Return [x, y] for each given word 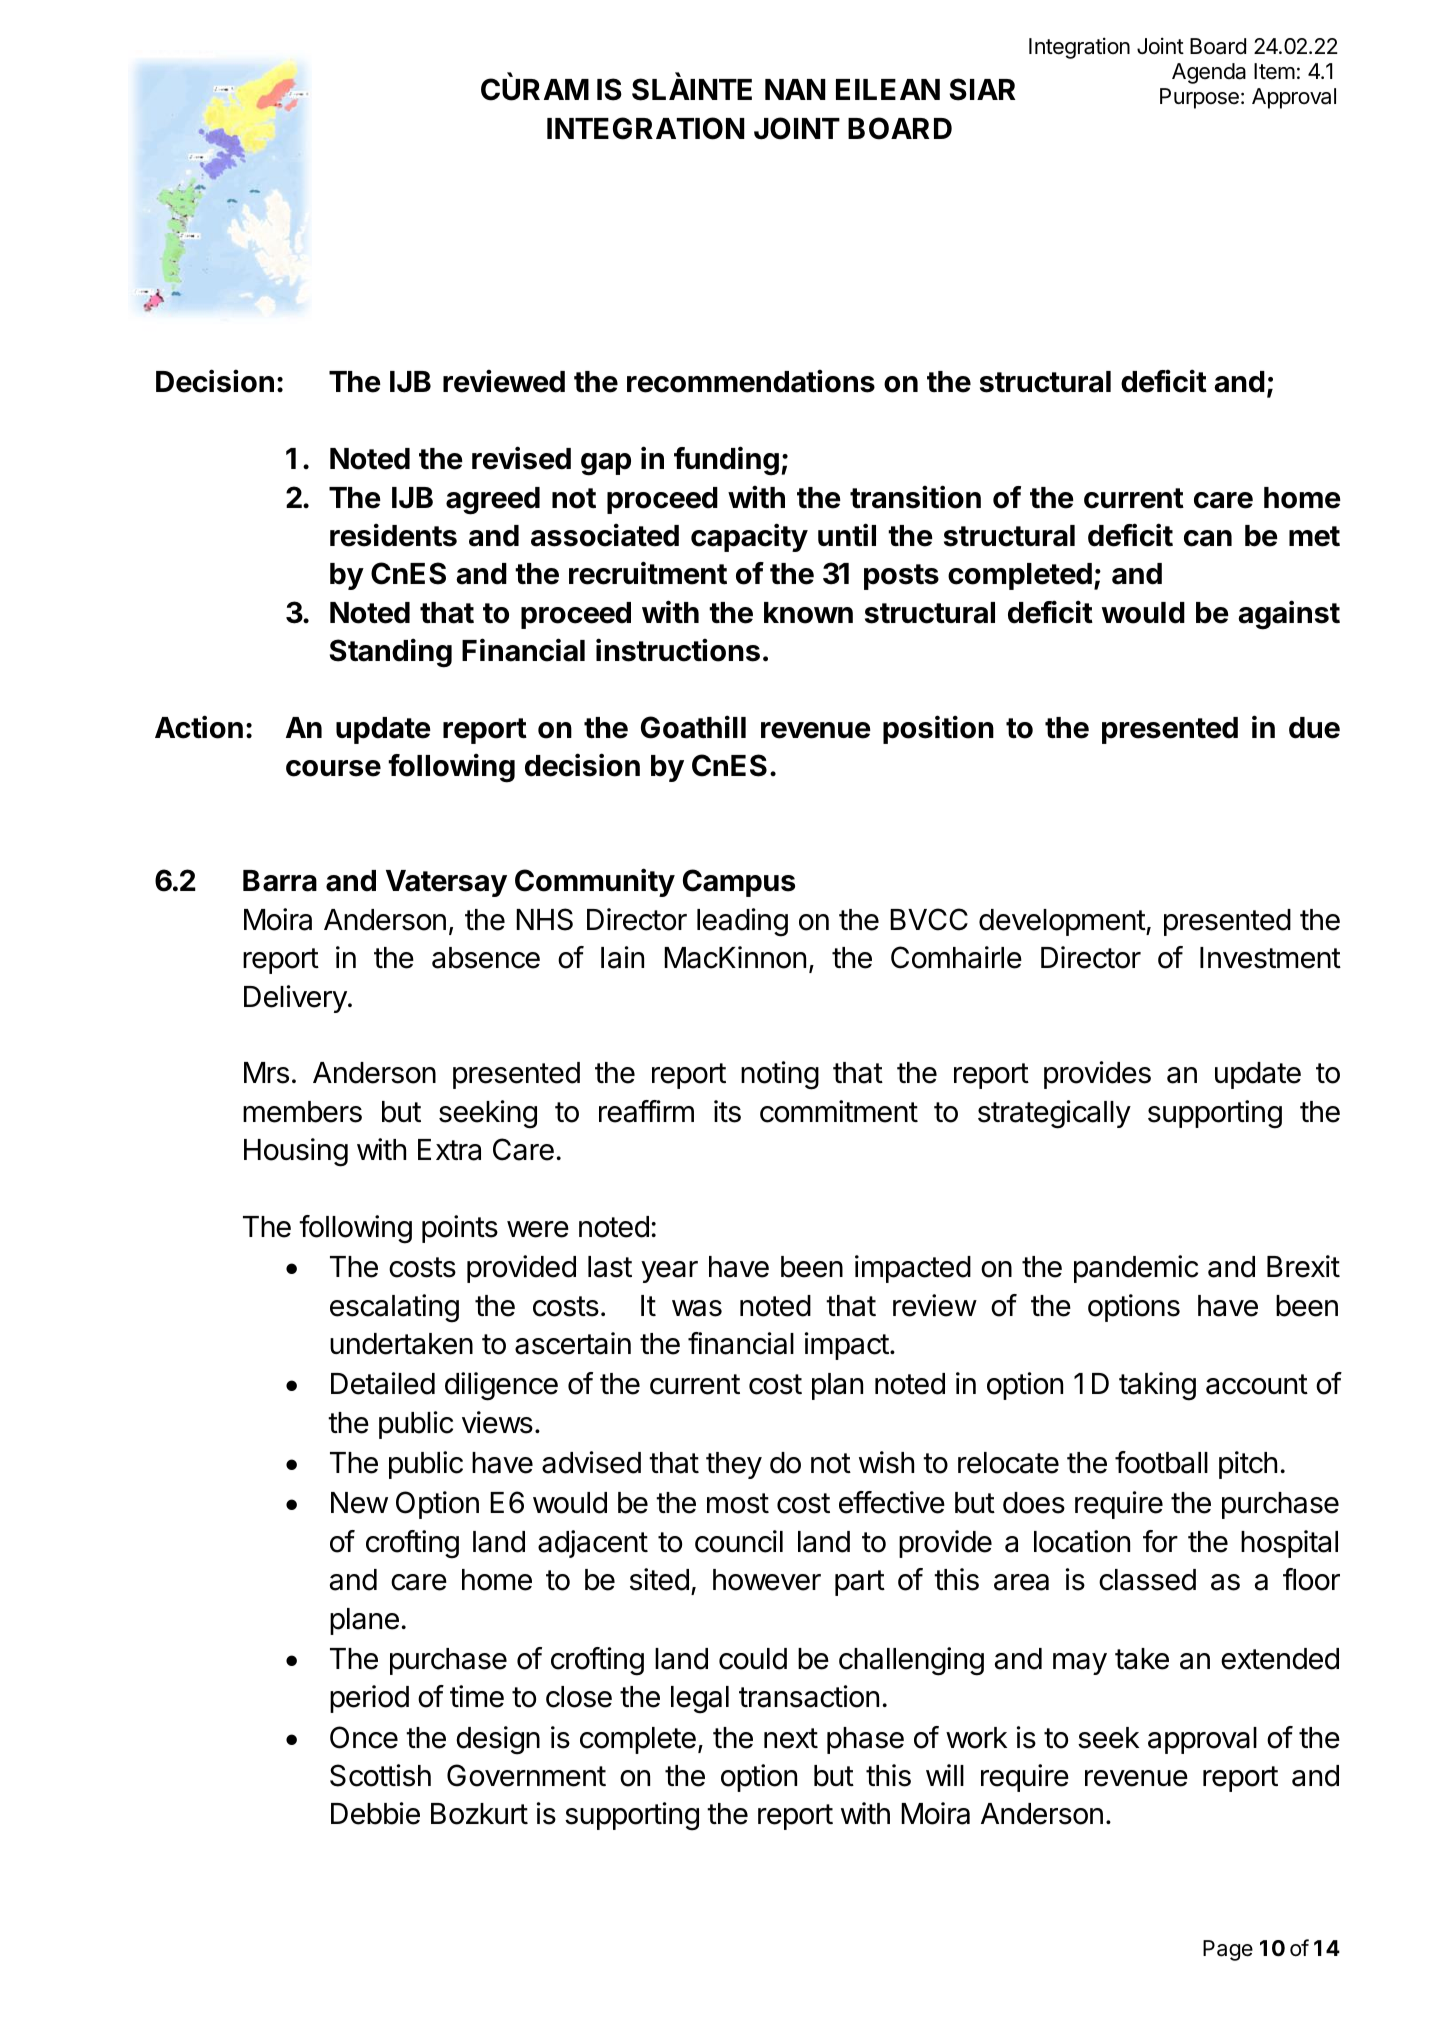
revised [521, 458]
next [791, 1738]
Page [1228, 1950]
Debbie [375, 1813]
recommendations [751, 381]
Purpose [1199, 98]
